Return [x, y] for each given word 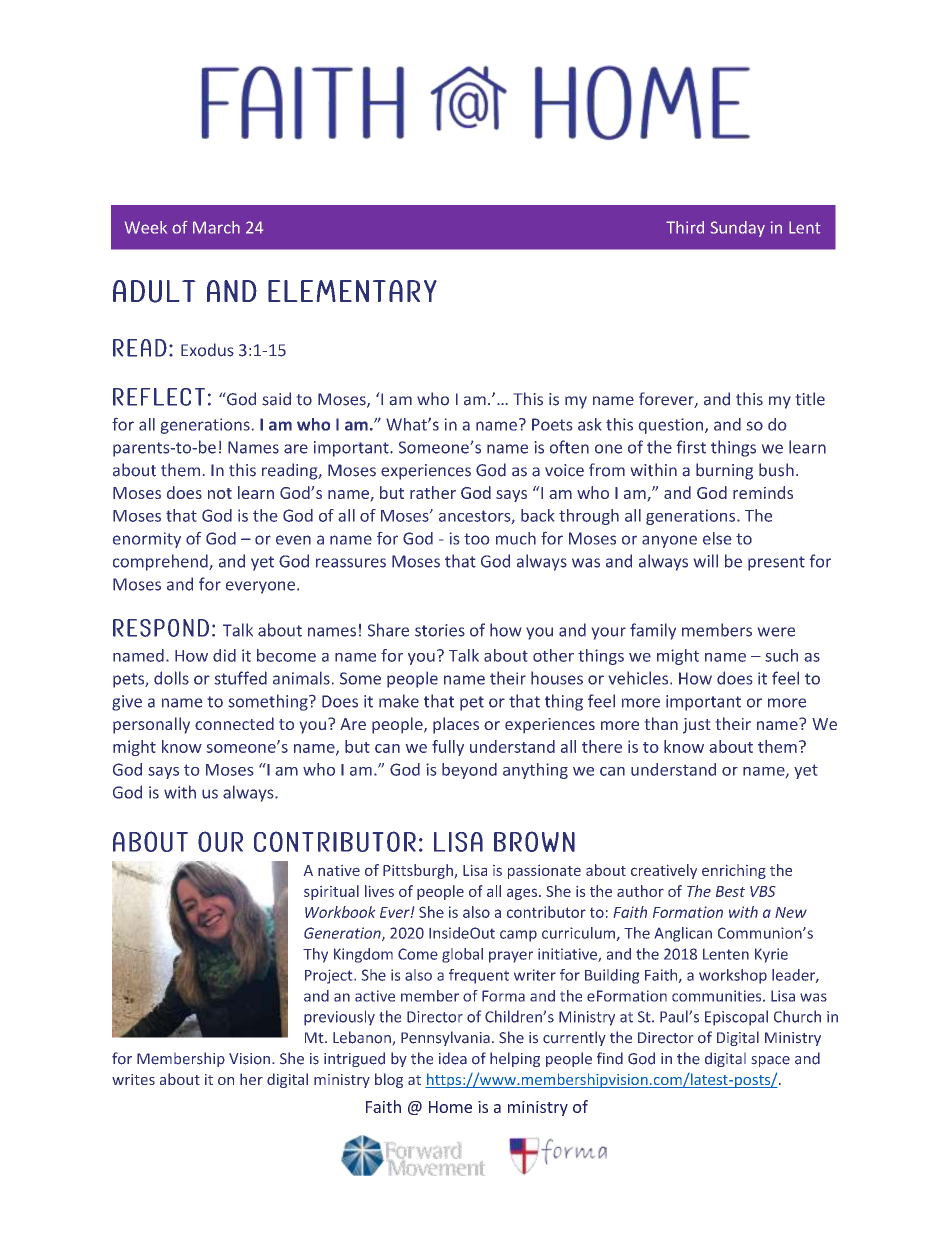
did [224, 655]
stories [440, 630]
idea [453, 1058]
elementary [352, 291]
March [216, 227]
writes [133, 1079]
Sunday [738, 229]
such [781, 655]
